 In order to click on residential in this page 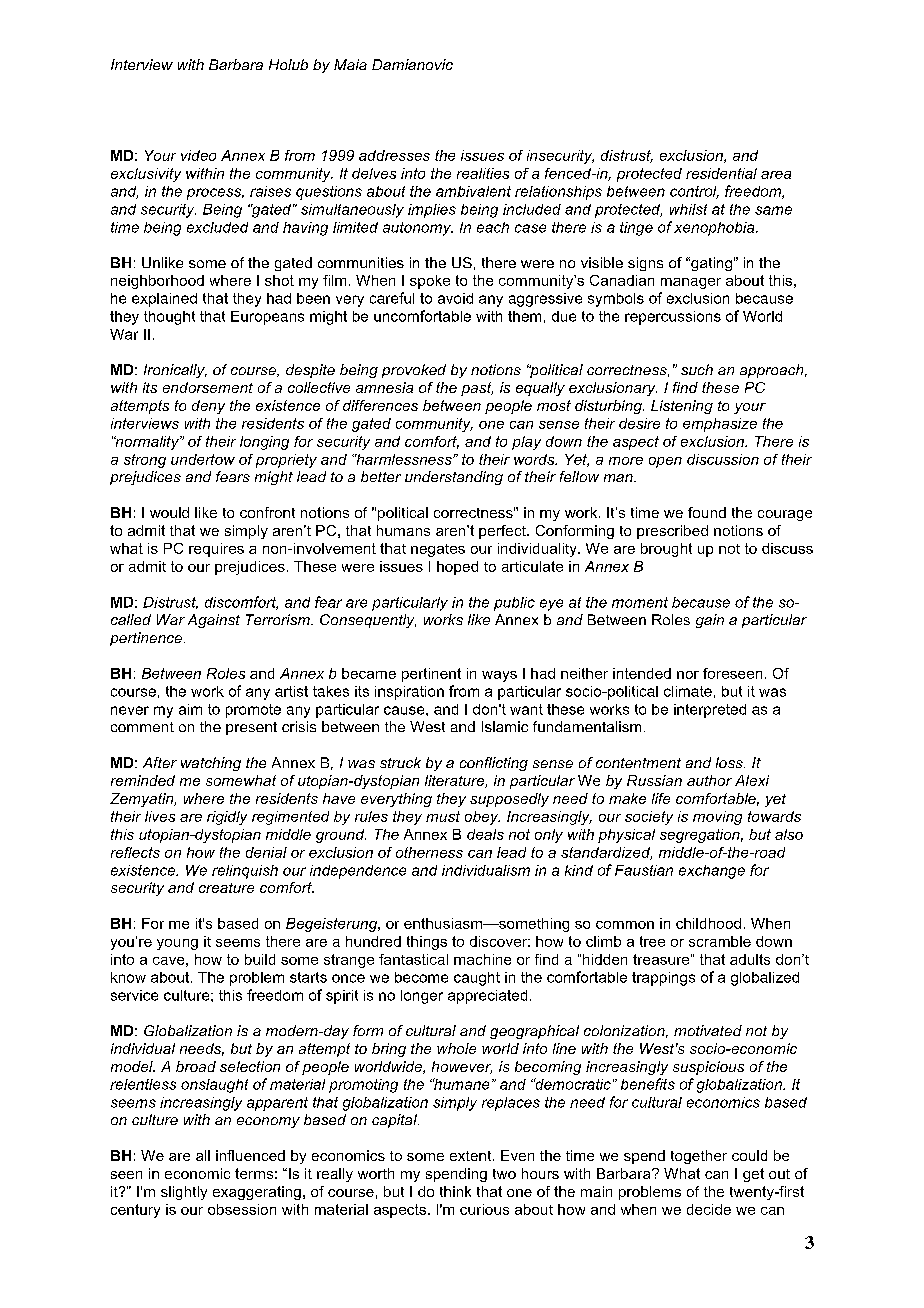, I will do `click(721, 173)`.
